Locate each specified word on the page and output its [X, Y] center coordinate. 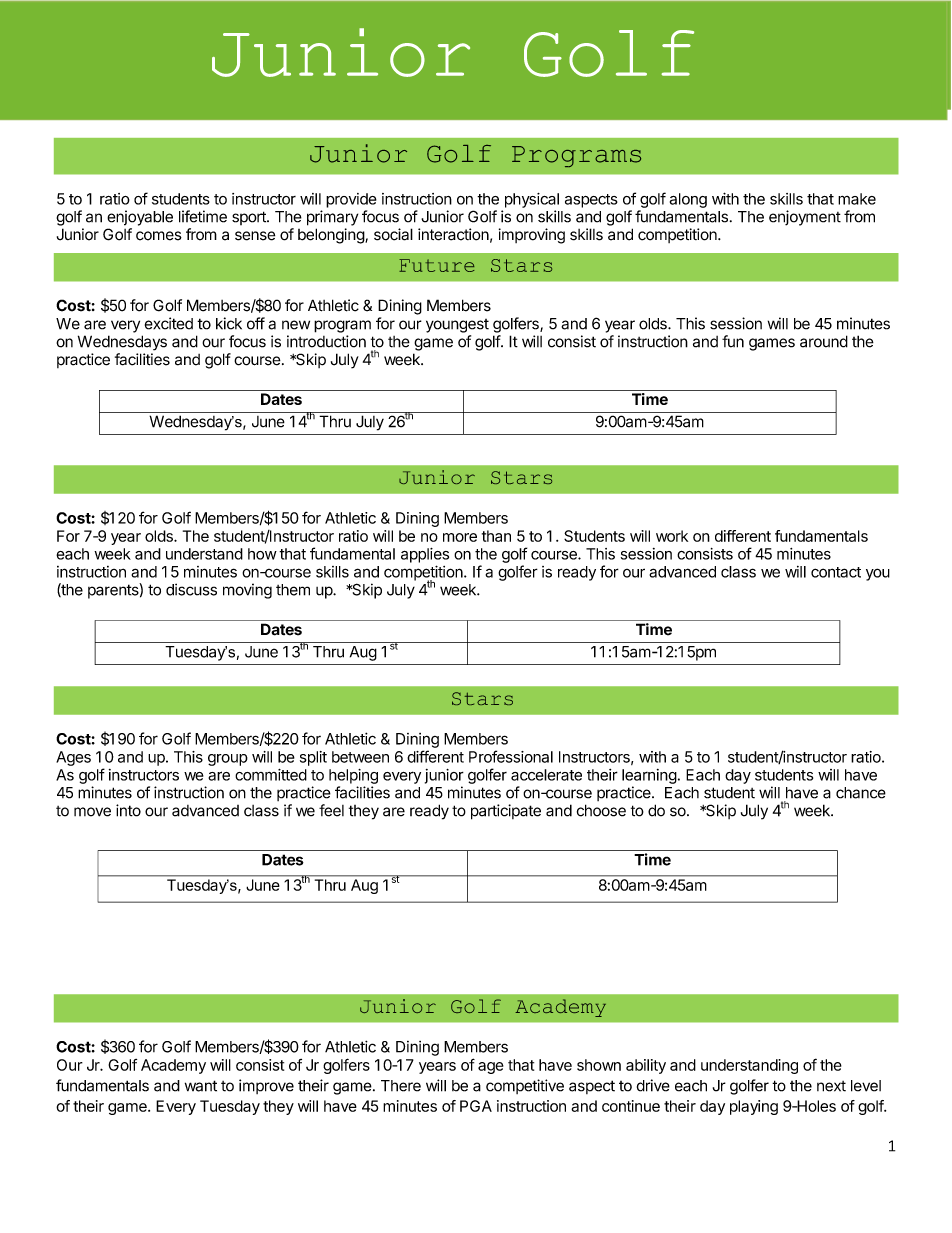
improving [532, 236]
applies [425, 555]
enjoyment [805, 218]
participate [506, 812]
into [128, 810]
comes [159, 236]
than [496, 536]
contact [836, 572]
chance [861, 793]
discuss [191, 589]
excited [169, 323]
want [201, 1086]
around [824, 341]
